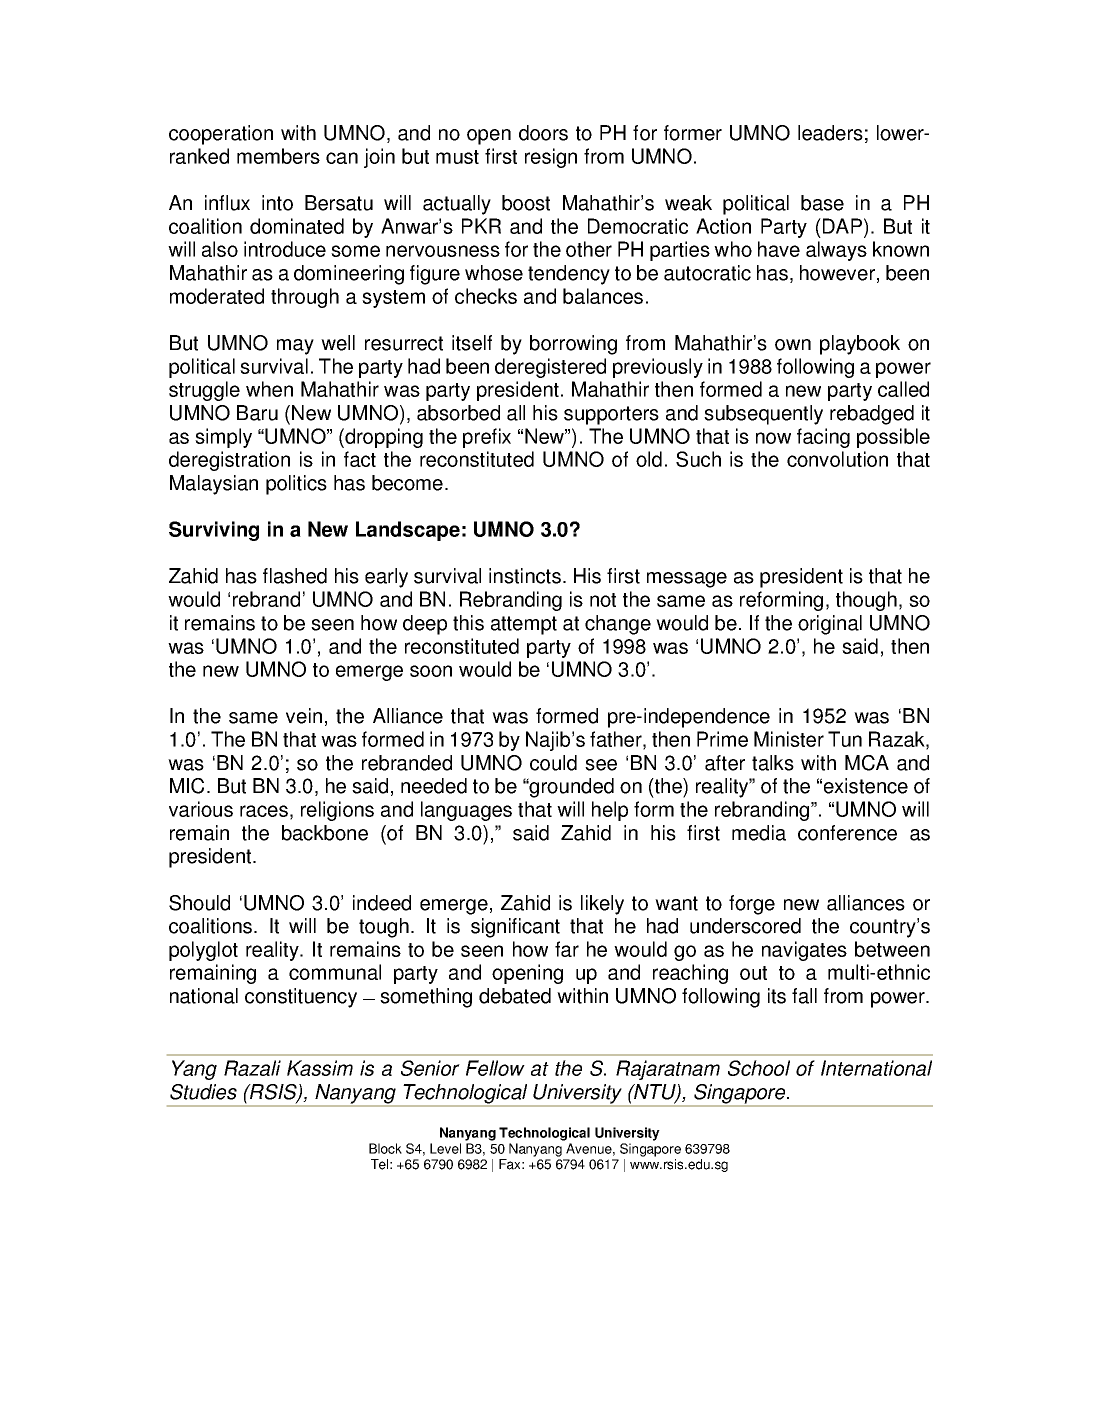  What do you see at coordinates (830, 625) in the screenshot?
I see `original` at bounding box center [830, 625].
